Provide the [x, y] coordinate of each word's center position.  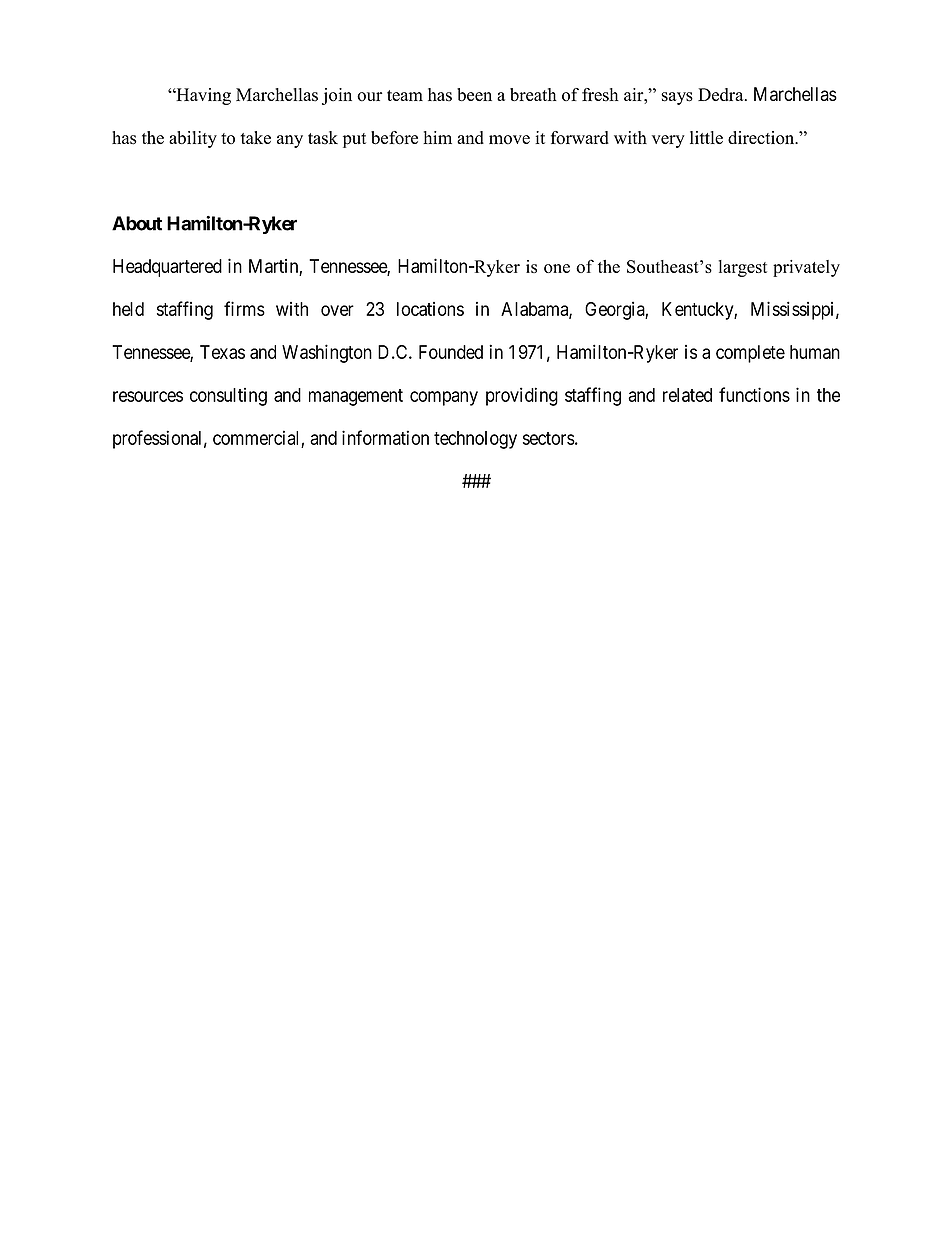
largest [743, 268]
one [557, 268]
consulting [228, 397]
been [474, 94]
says [677, 98]
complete [750, 354]
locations [430, 309]
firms [244, 308]
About [137, 223]
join [337, 96]
